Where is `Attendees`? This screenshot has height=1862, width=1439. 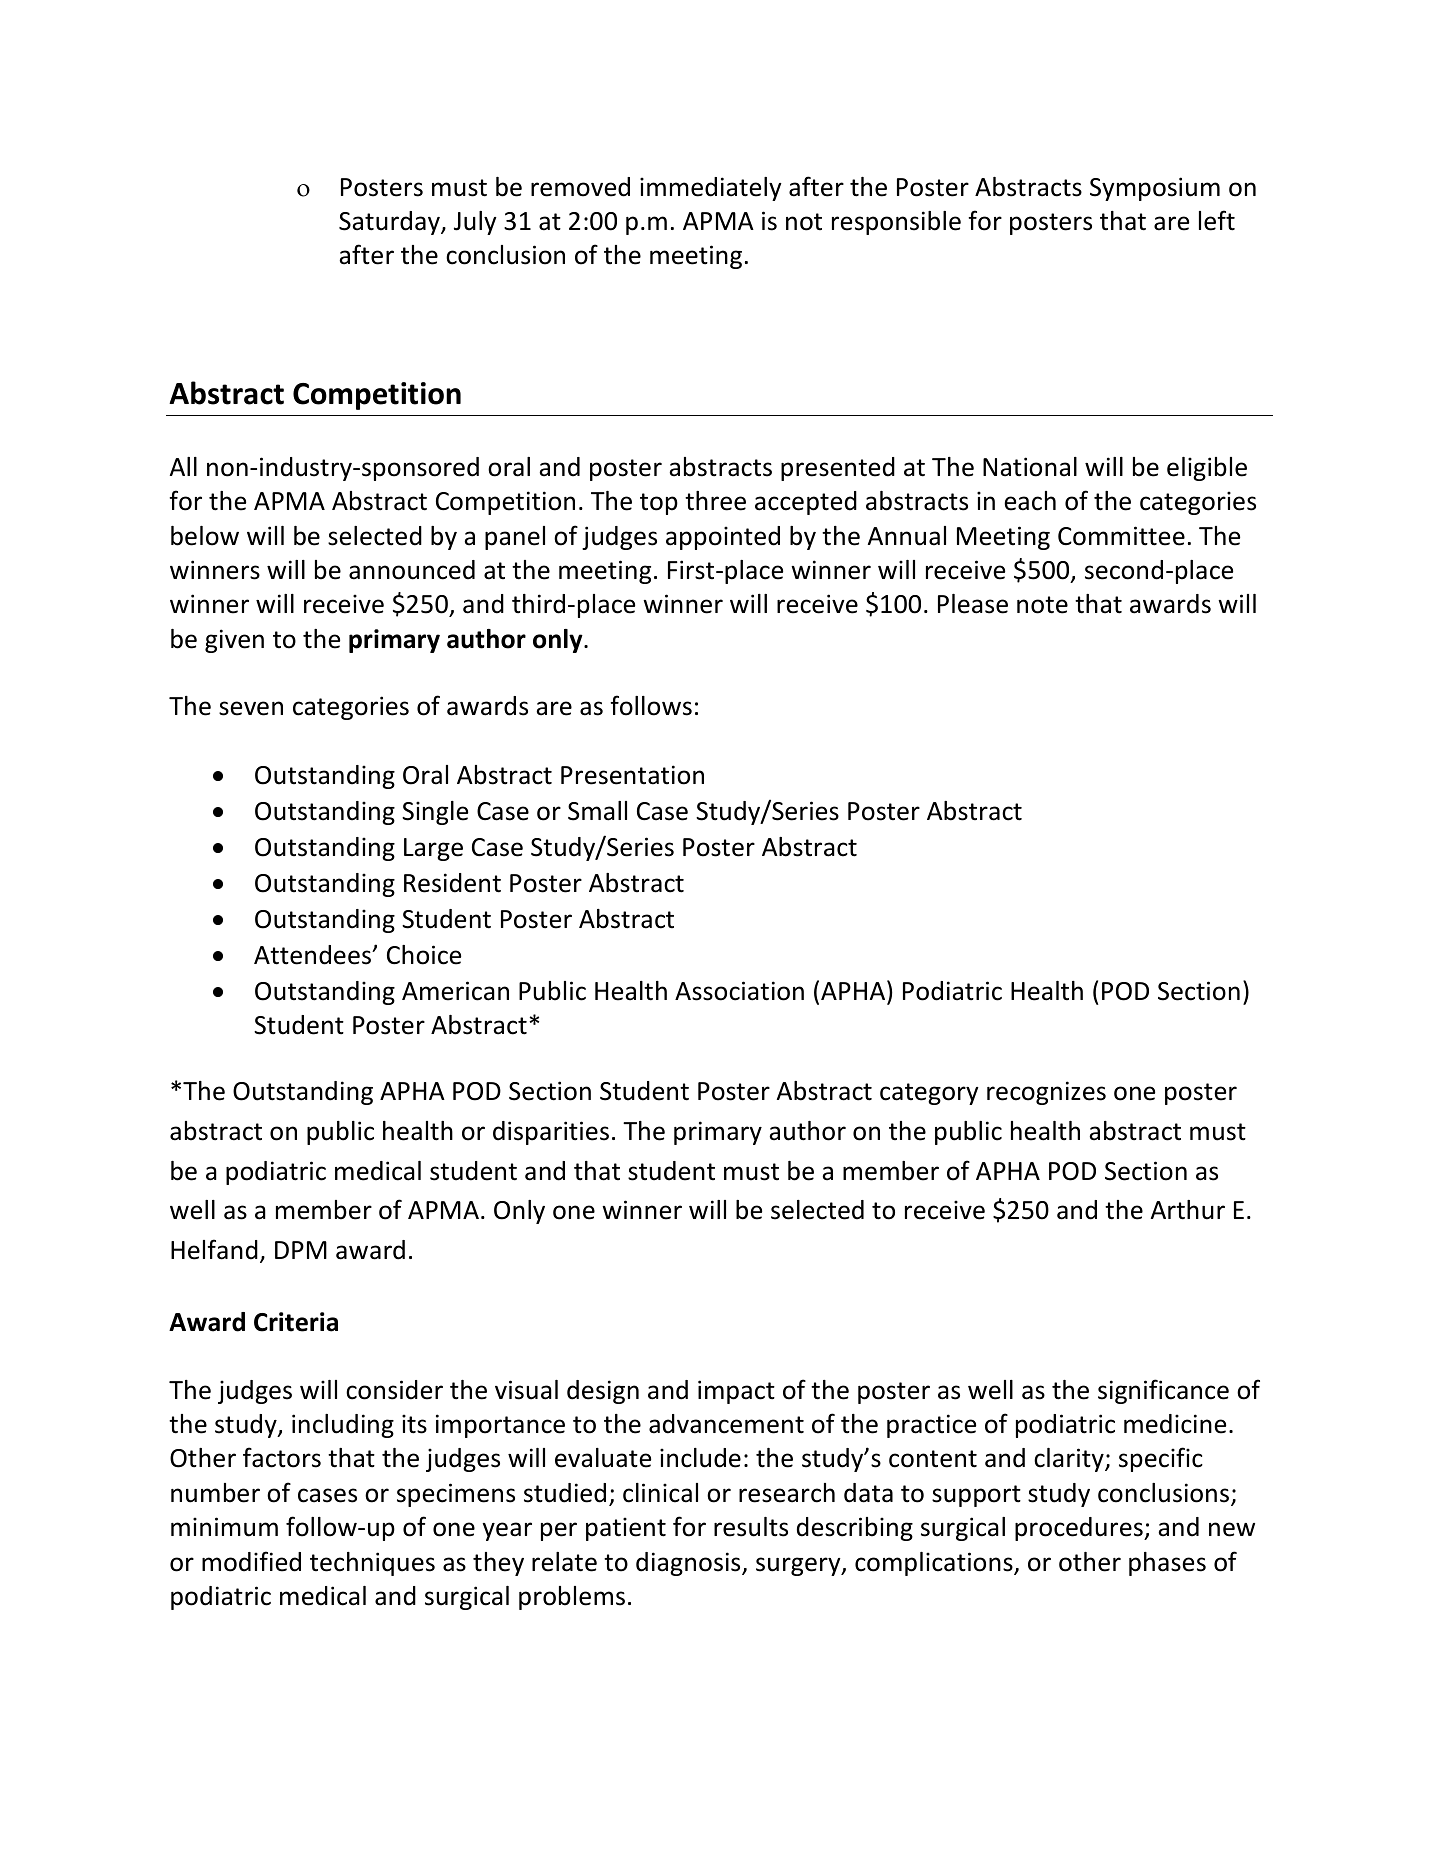 Attendees is located at coordinates (314, 955).
